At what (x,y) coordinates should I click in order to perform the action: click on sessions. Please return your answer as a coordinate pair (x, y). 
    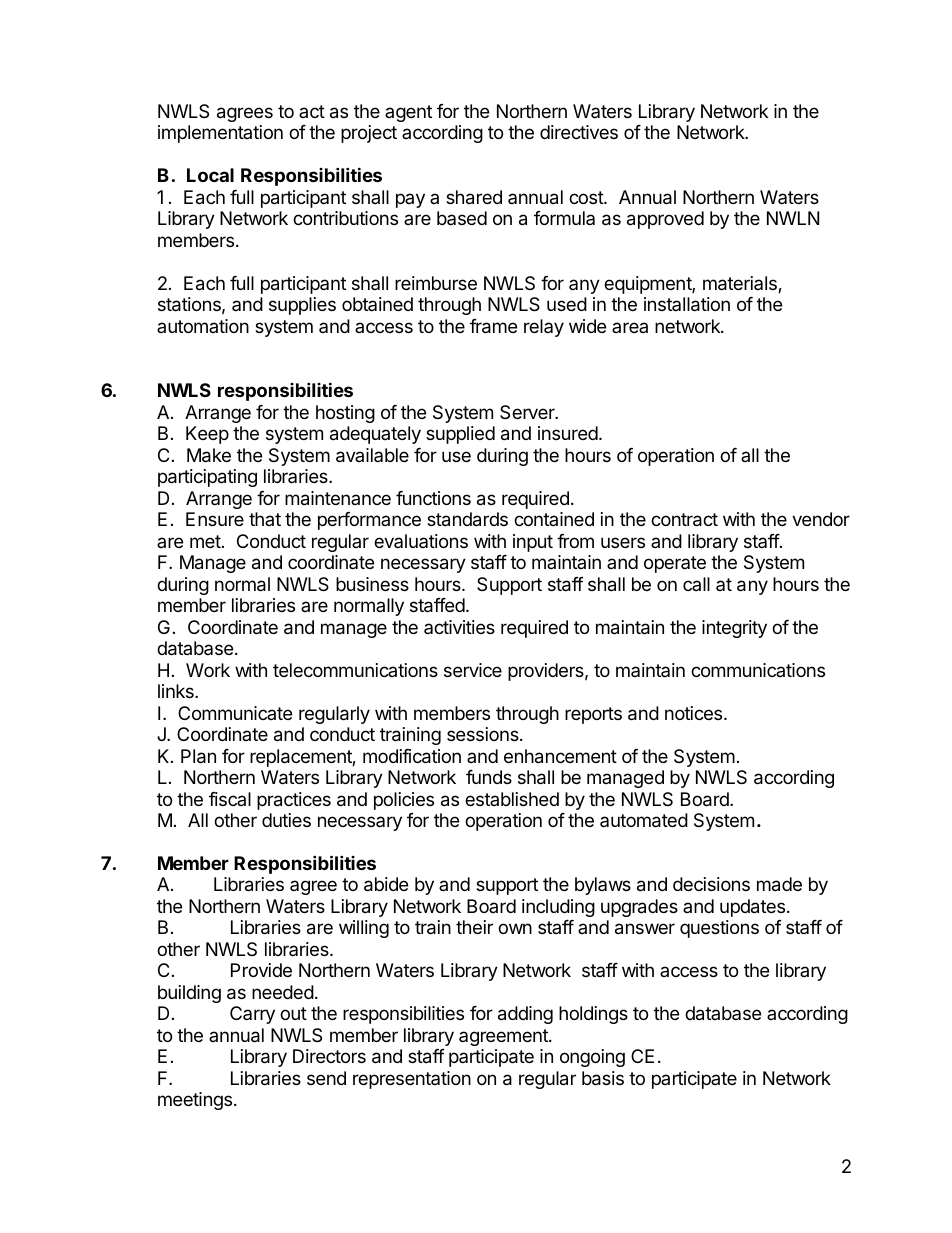
    Looking at the image, I should click on (484, 734).
